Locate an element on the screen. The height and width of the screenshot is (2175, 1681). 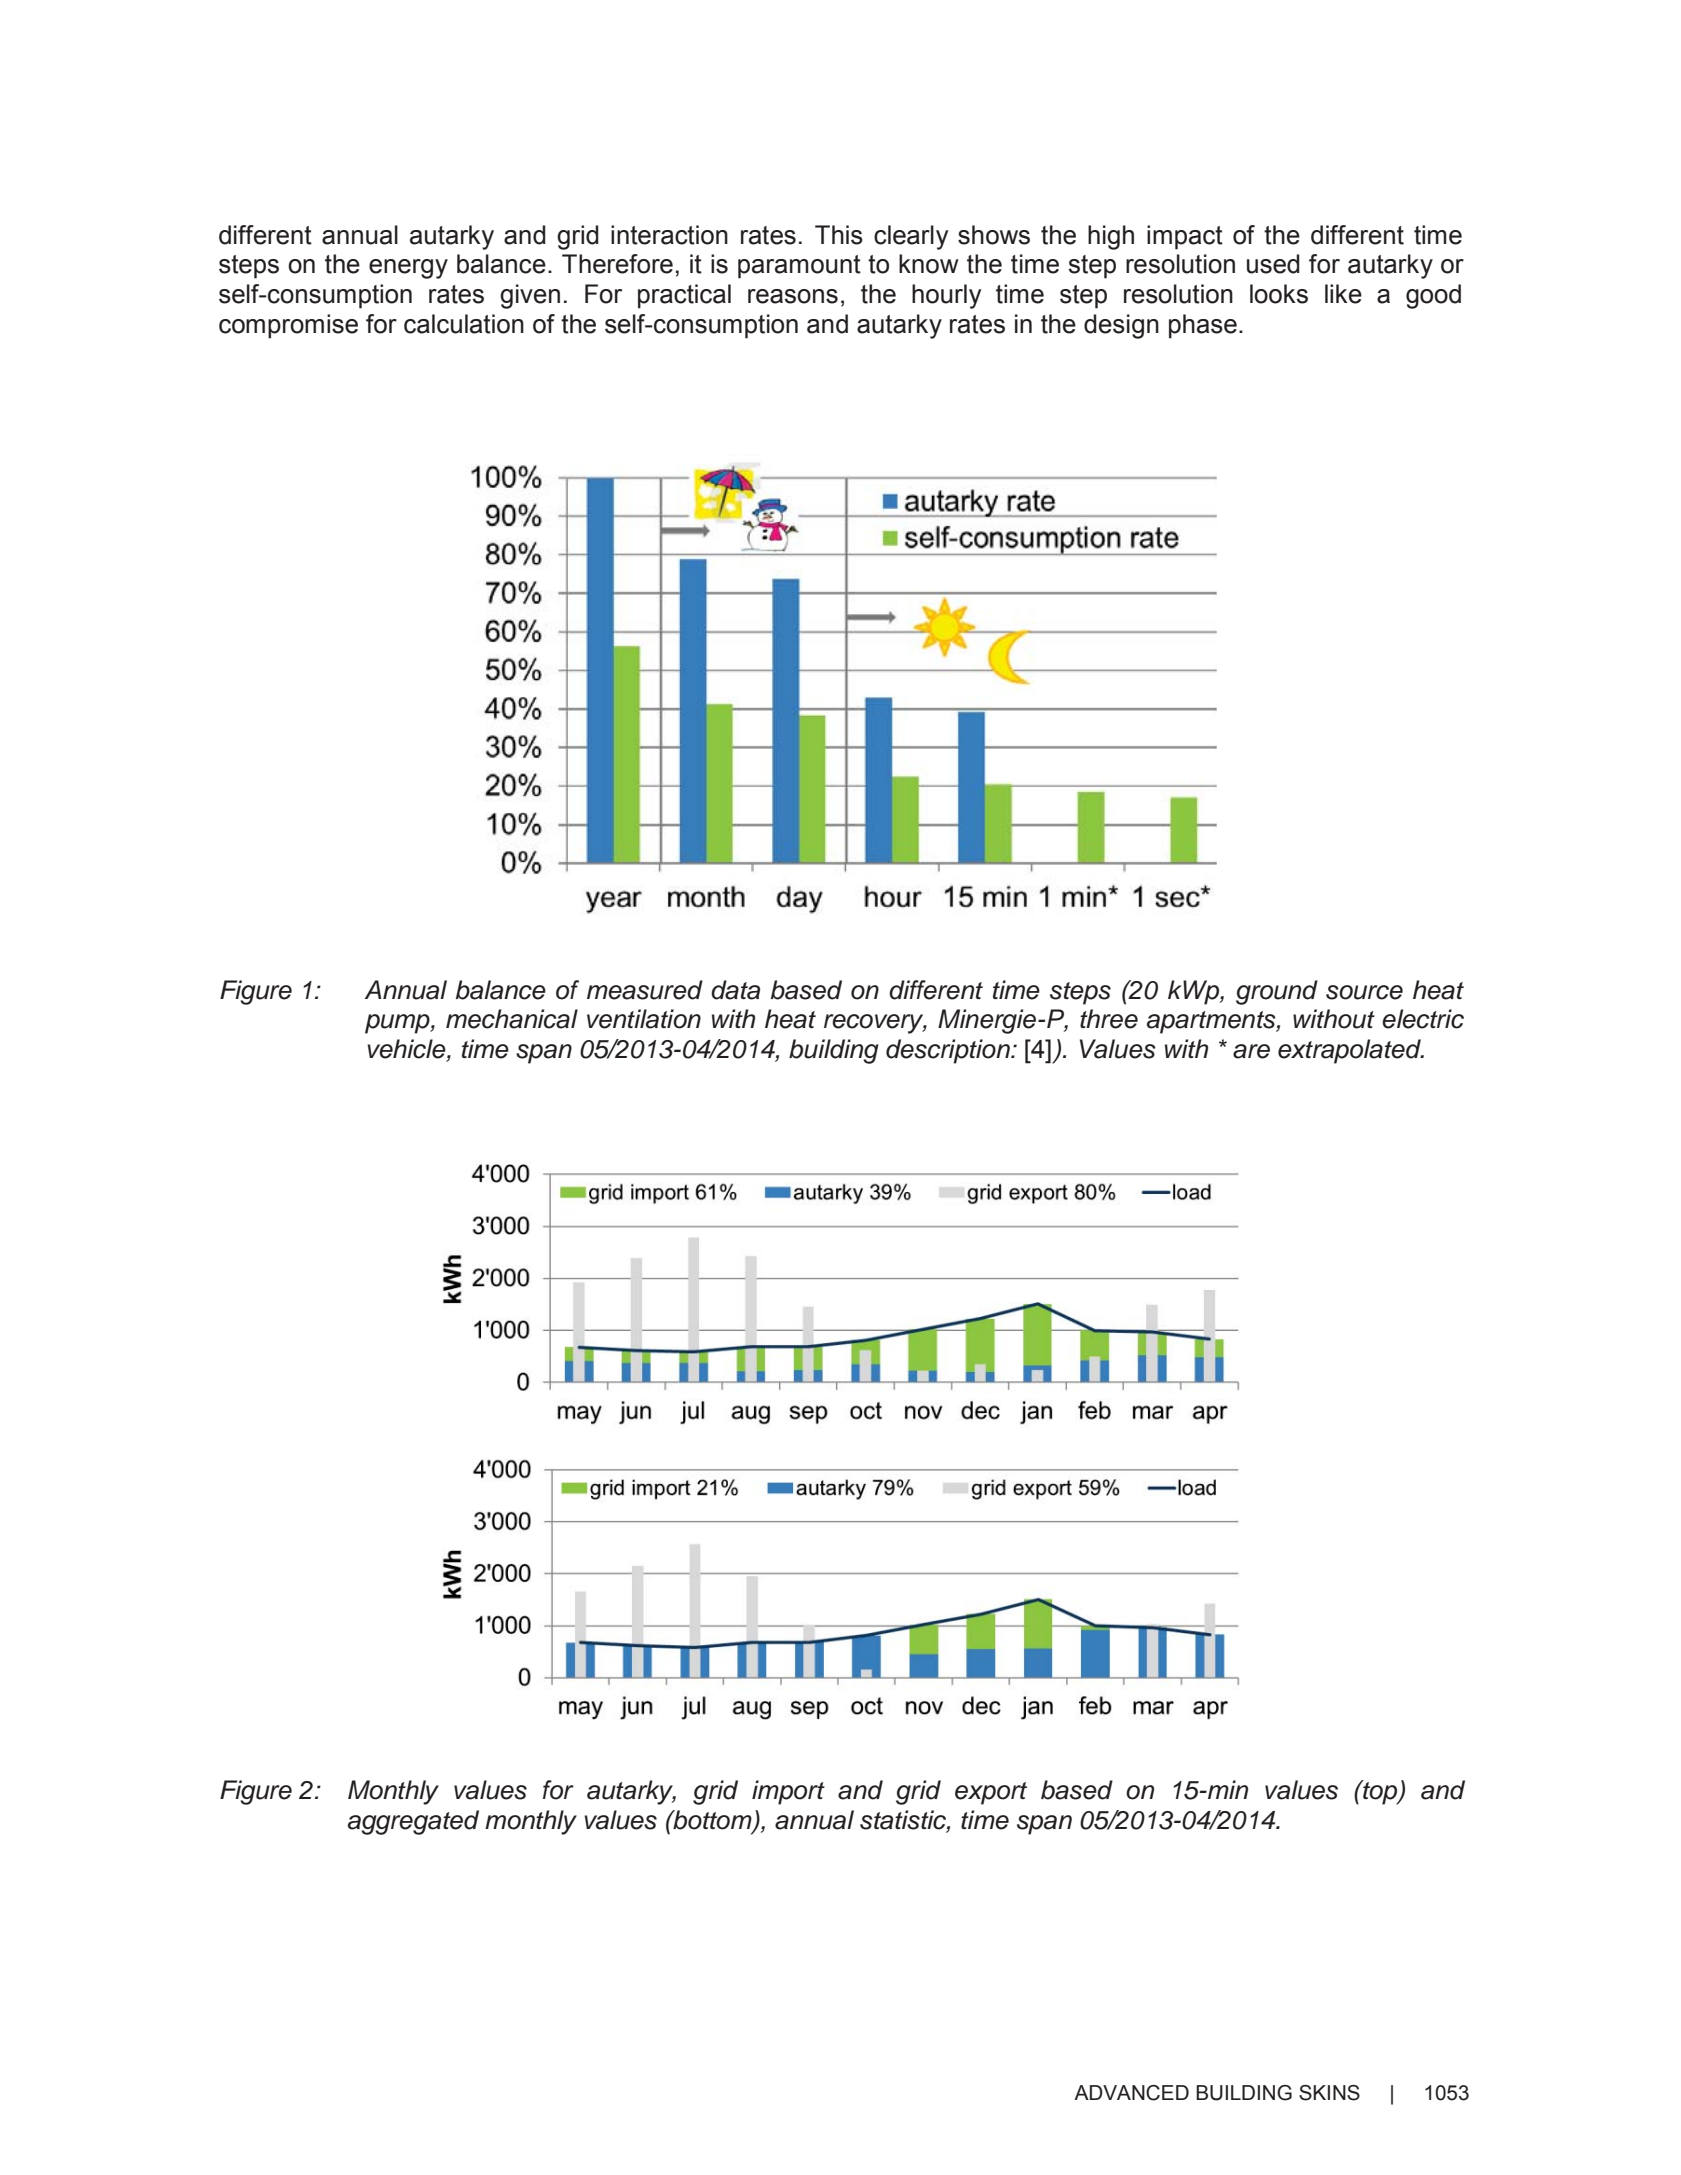
looks is located at coordinates (1279, 294).
